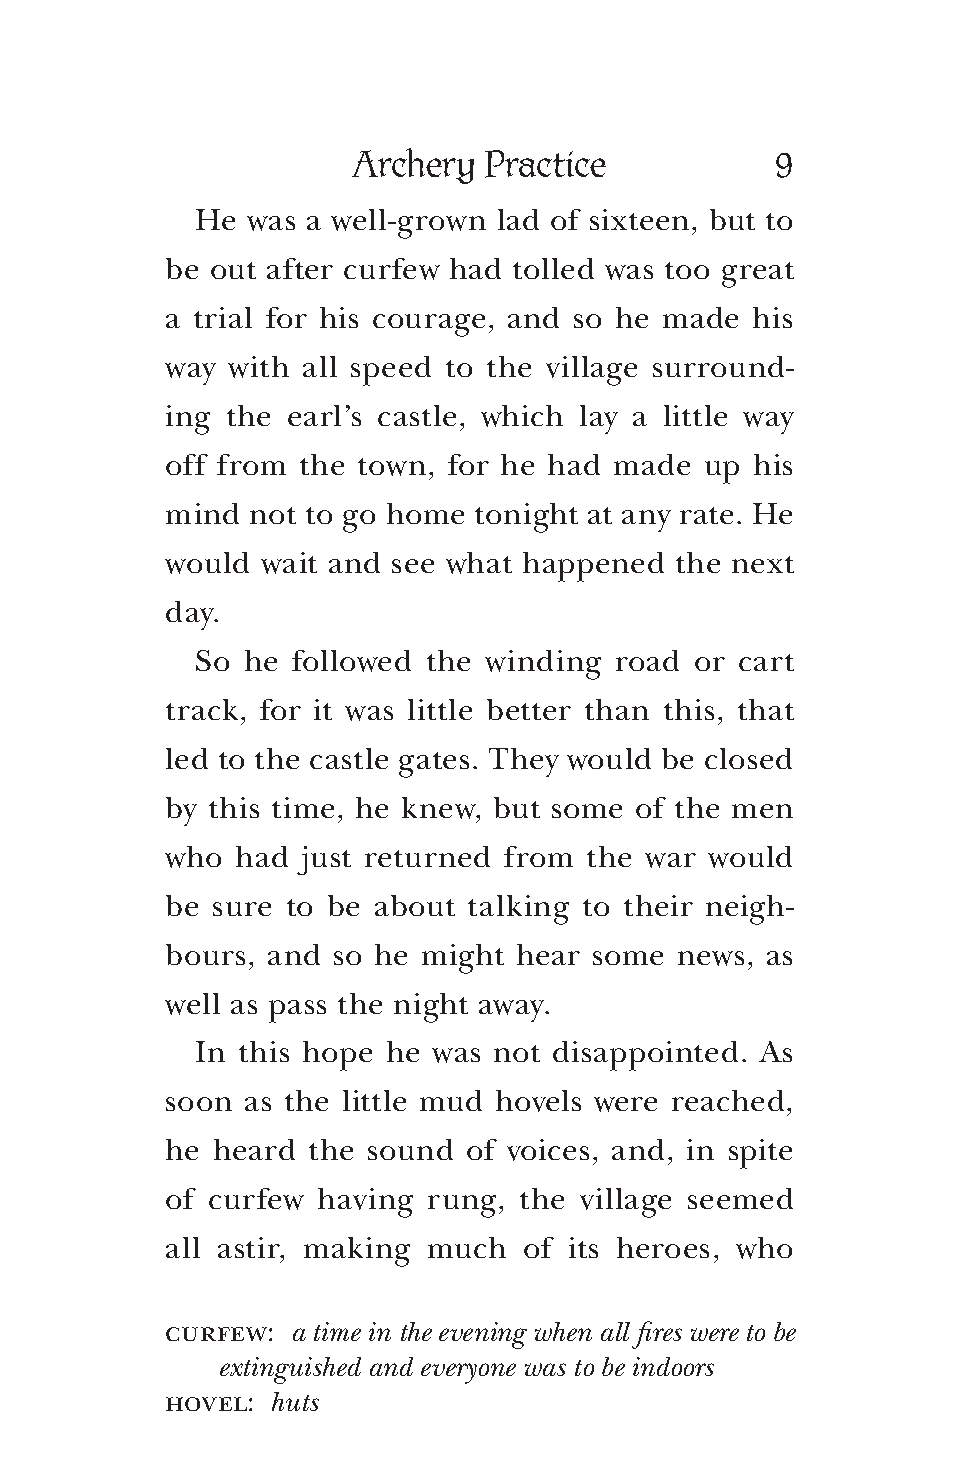  I want to click on pass, so click(297, 1011).
